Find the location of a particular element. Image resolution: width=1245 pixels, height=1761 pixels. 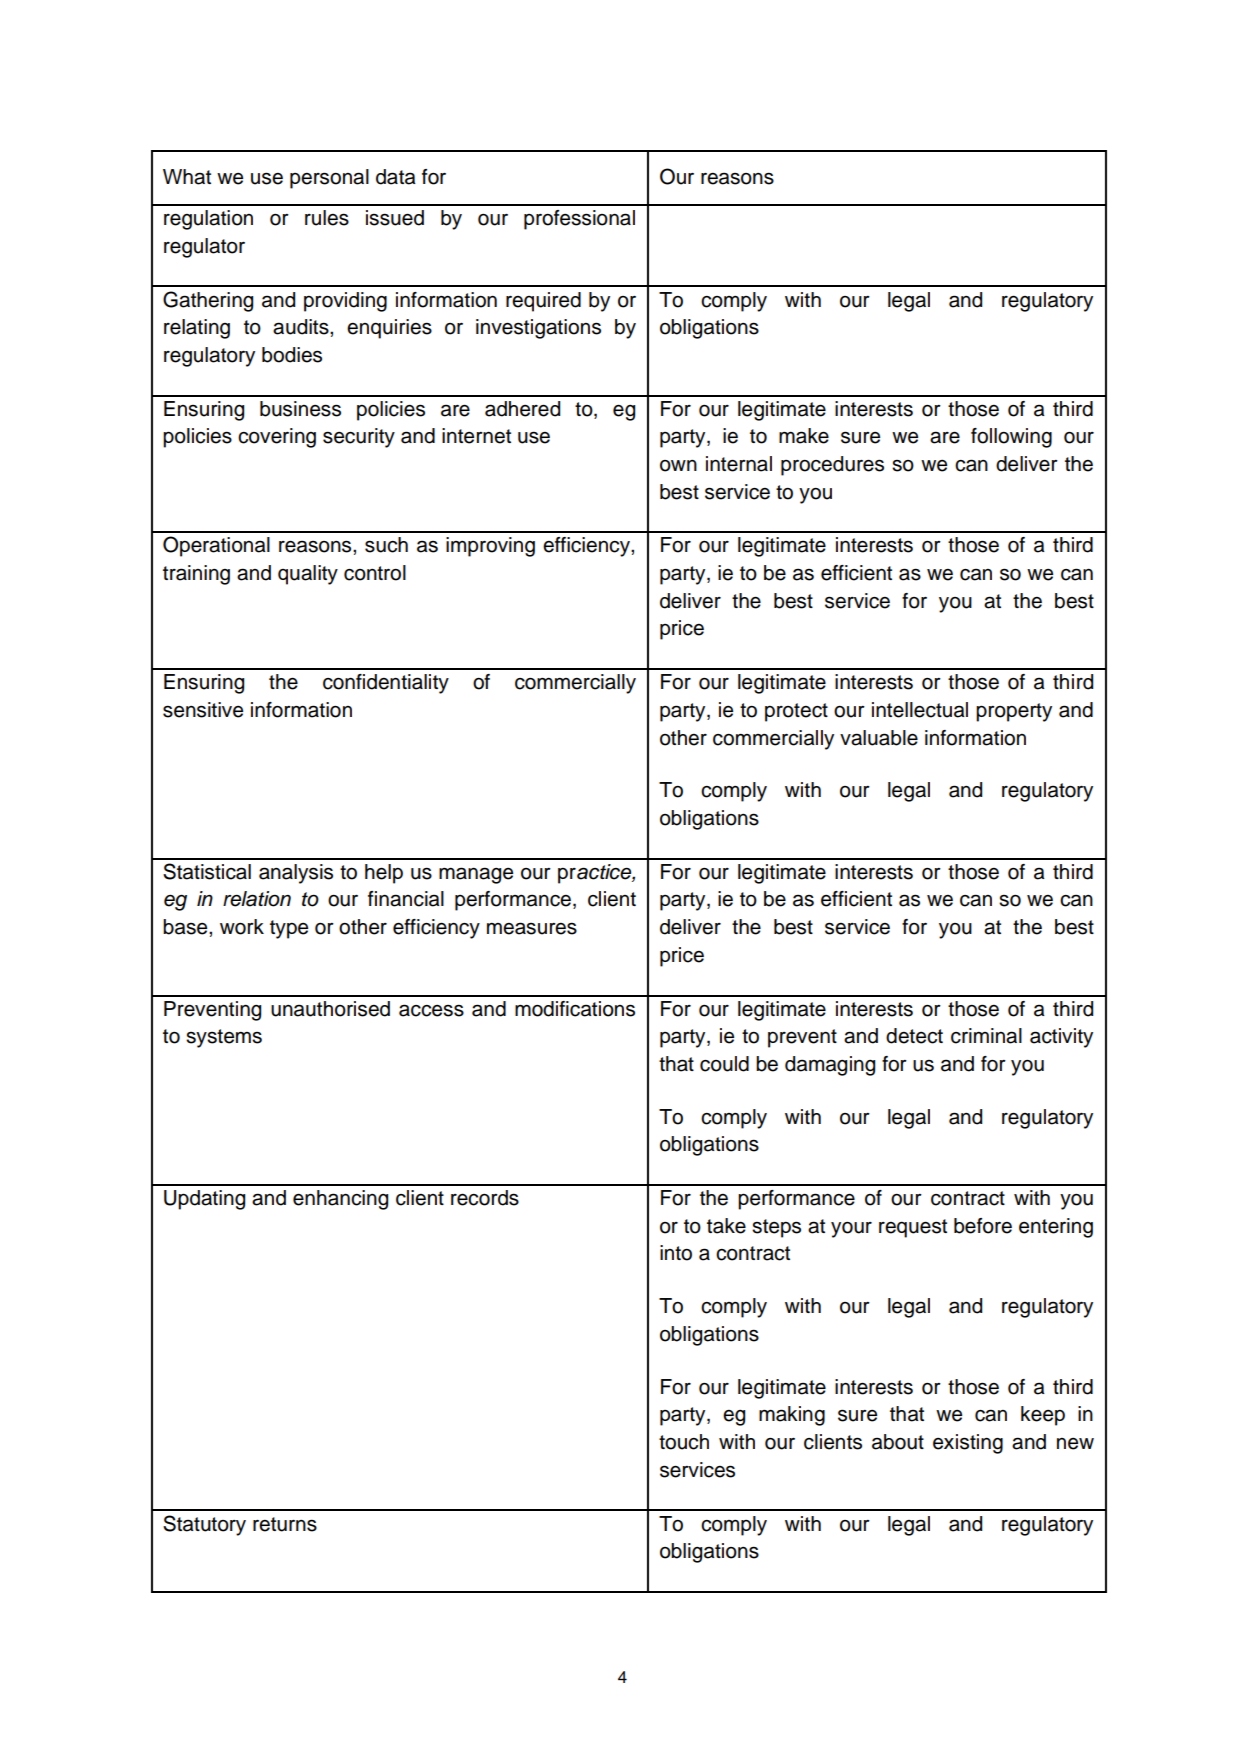

returns is located at coordinates (285, 1524).
